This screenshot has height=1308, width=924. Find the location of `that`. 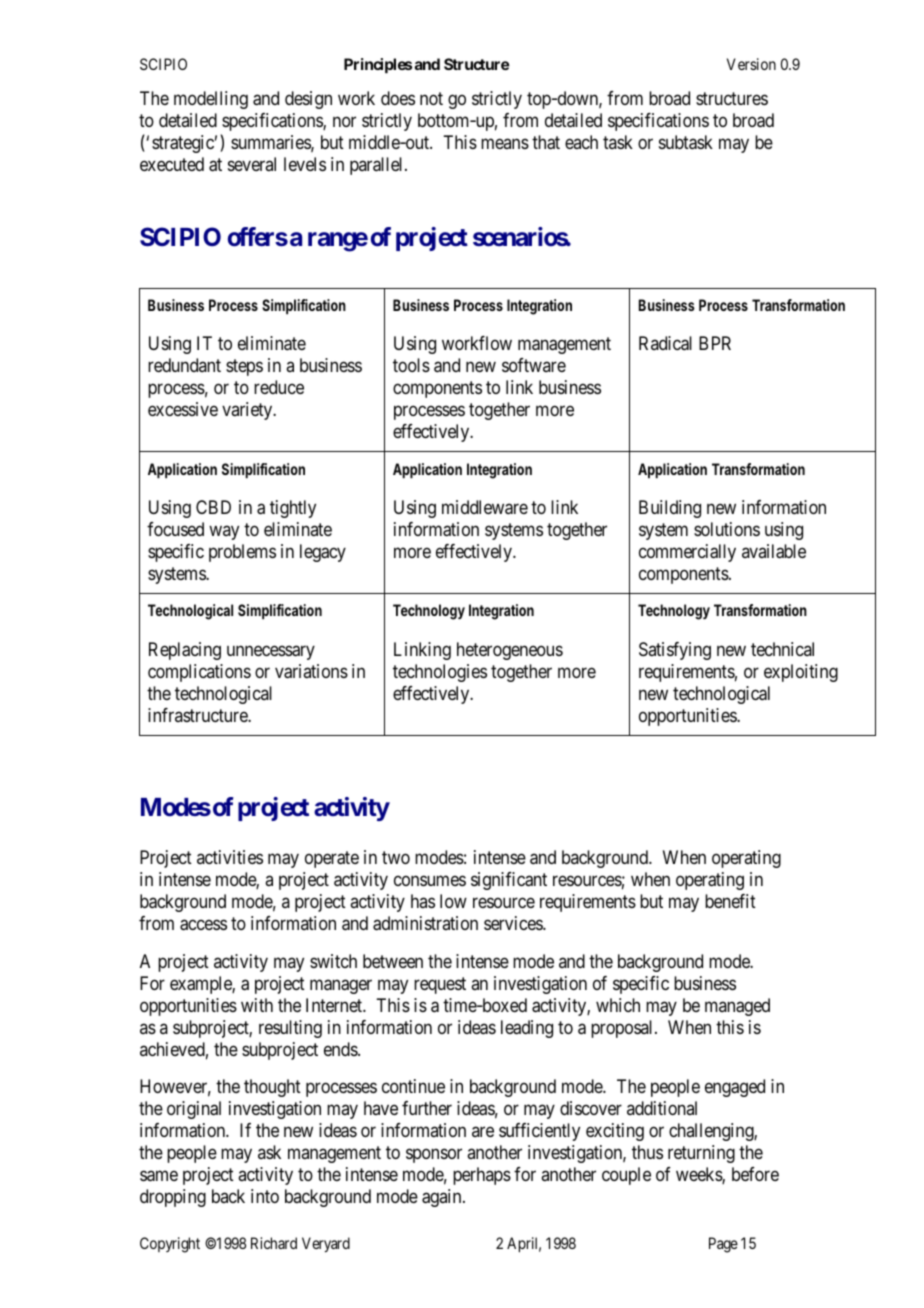

that is located at coordinates (546, 142).
